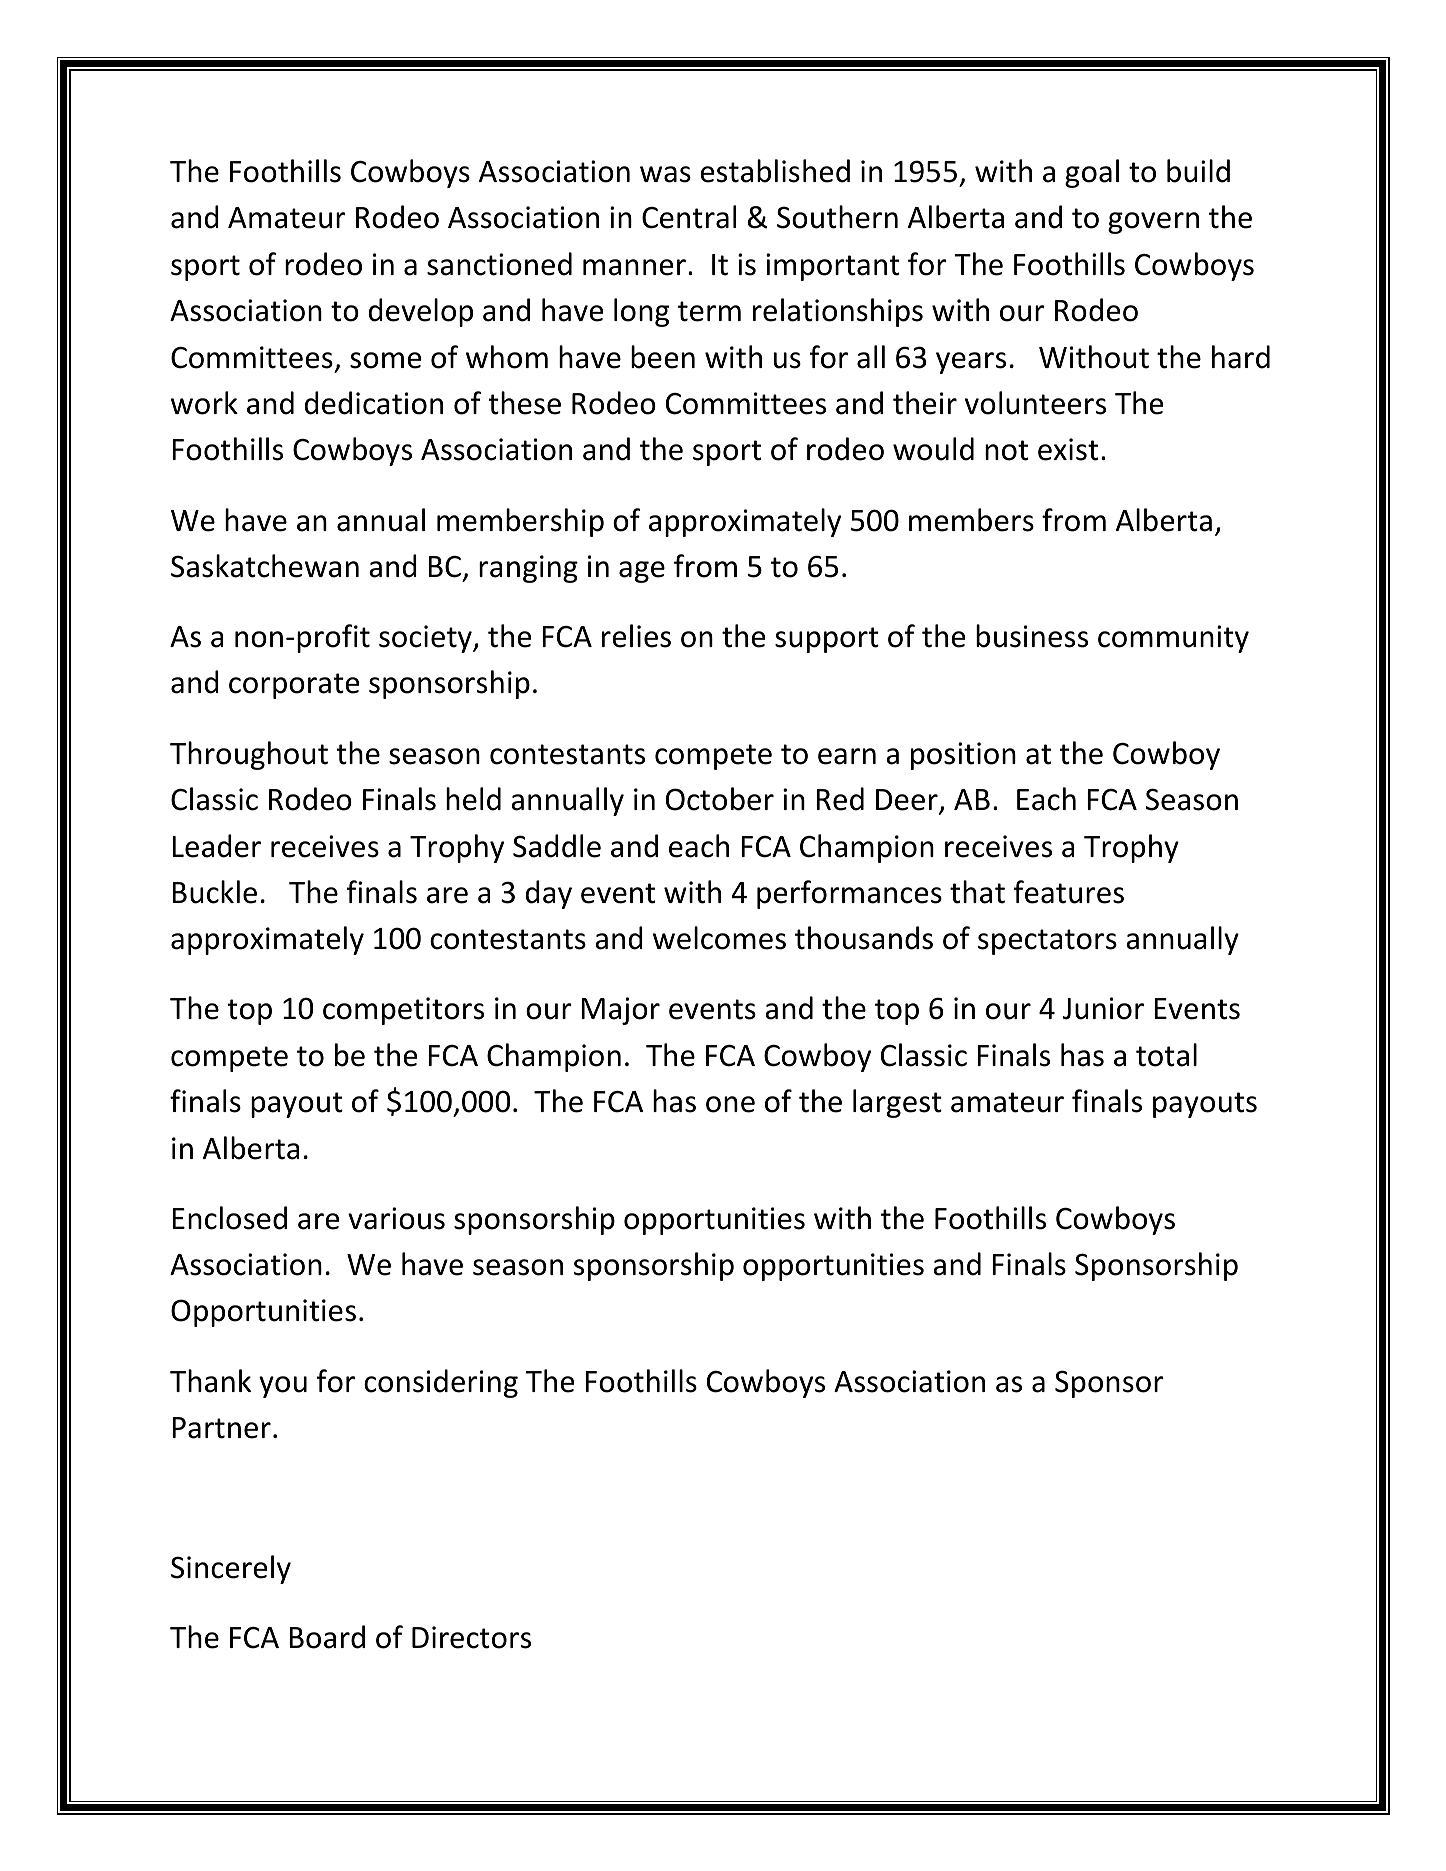  Describe the element at coordinates (1153, 223) in the screenshot. I see `govern` at that location.
